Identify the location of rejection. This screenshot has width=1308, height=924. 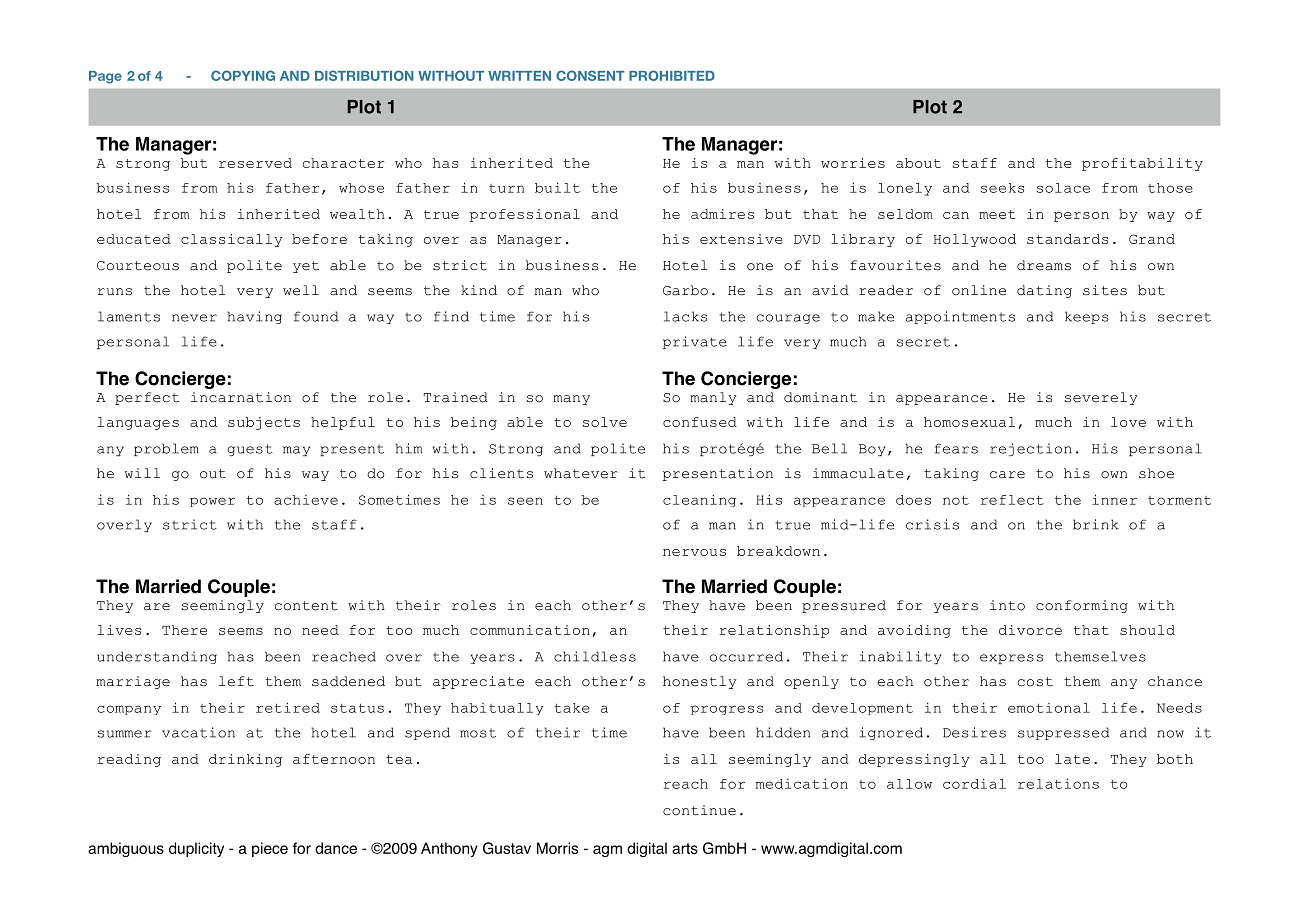
(1031, 449).
